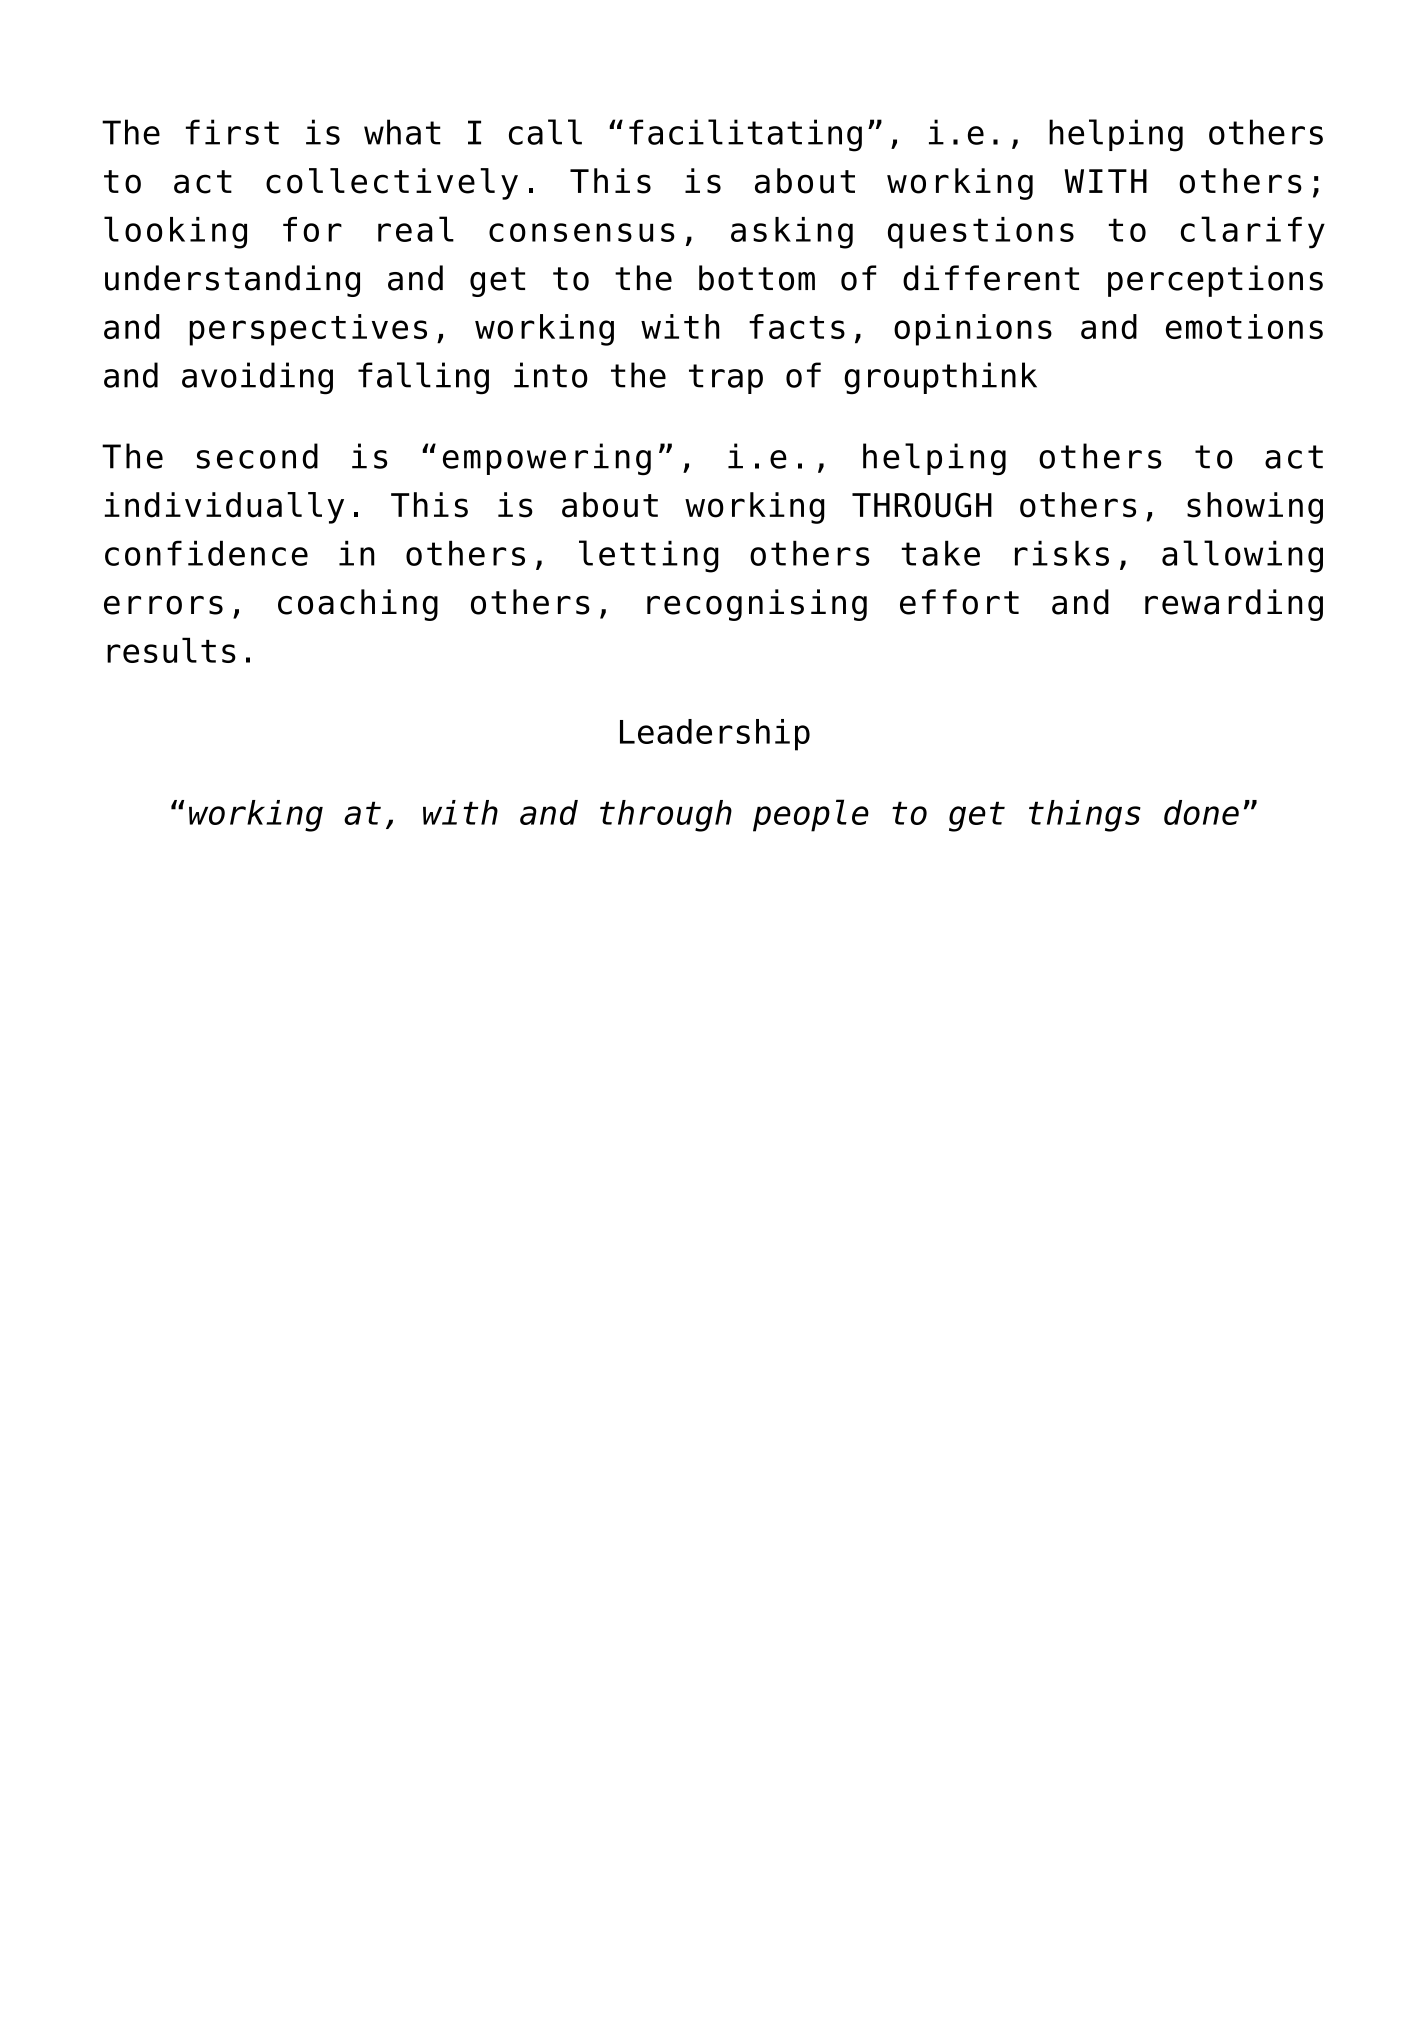  I want to click on avoiding, so click(257, 378).
